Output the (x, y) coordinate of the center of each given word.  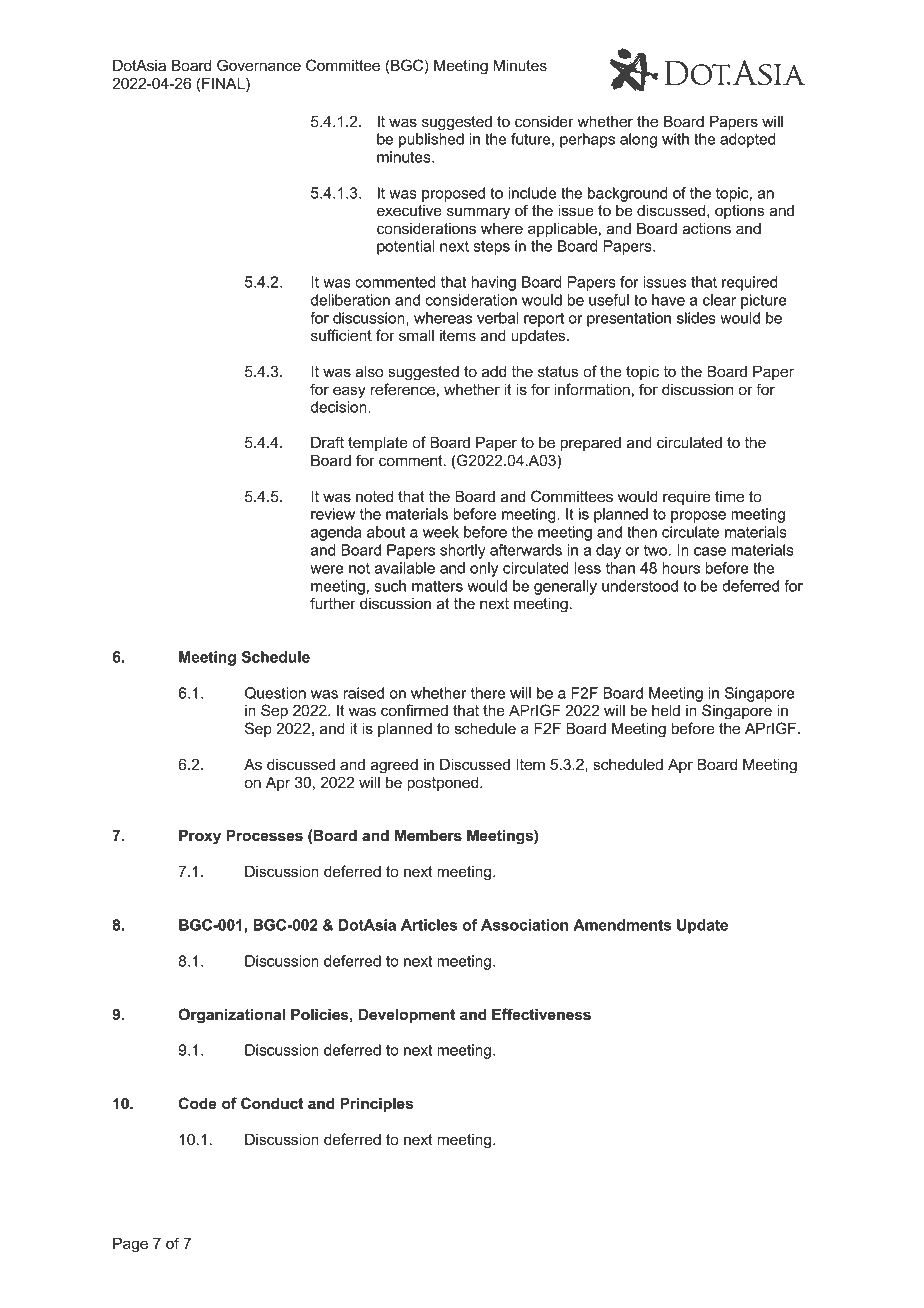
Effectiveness (541, 1014)
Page (130, 1245)
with (675, 139)
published (431, 140)
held (666, 710)
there (488, 693)
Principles (376, 1104)
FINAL (224, 83)
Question (275, 693)
